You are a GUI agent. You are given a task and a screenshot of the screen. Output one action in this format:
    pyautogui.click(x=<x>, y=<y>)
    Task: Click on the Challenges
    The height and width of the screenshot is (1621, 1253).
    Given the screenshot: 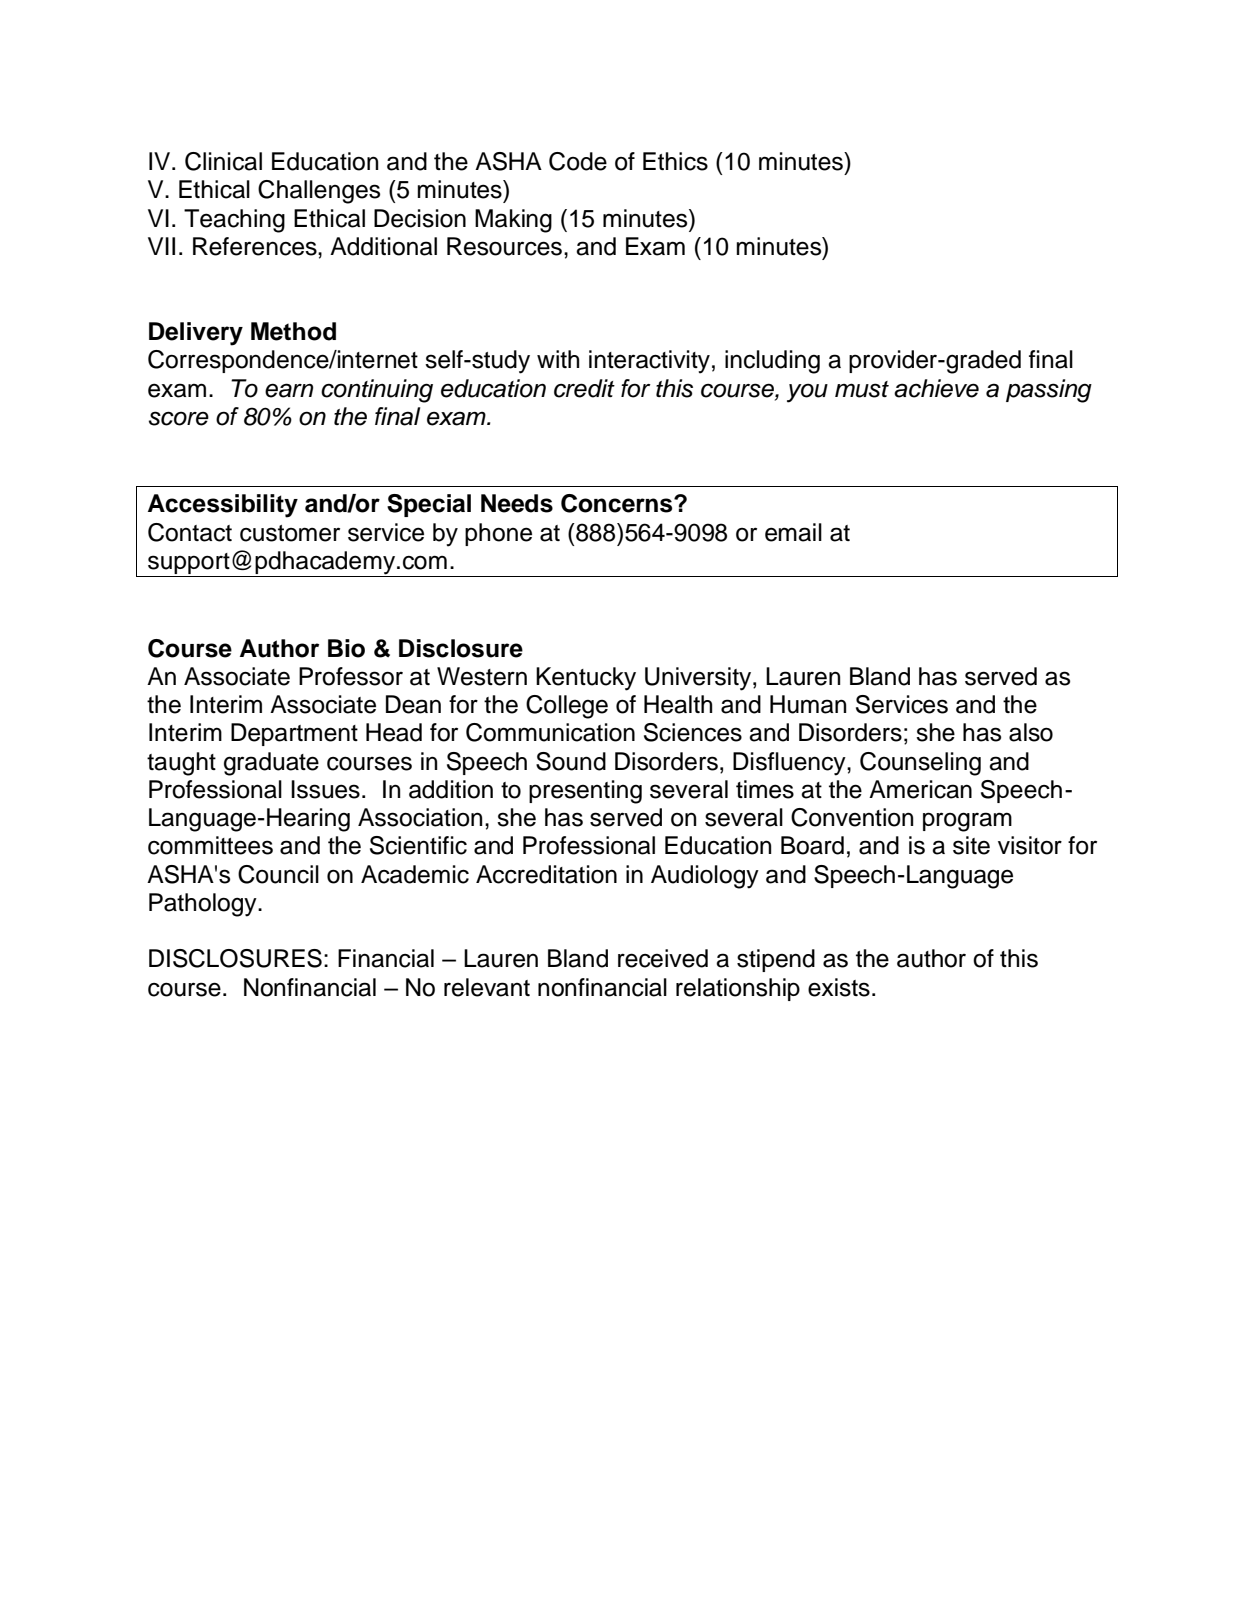 What is the action you would take?
    pyautogui.click(x=319, y=192)
